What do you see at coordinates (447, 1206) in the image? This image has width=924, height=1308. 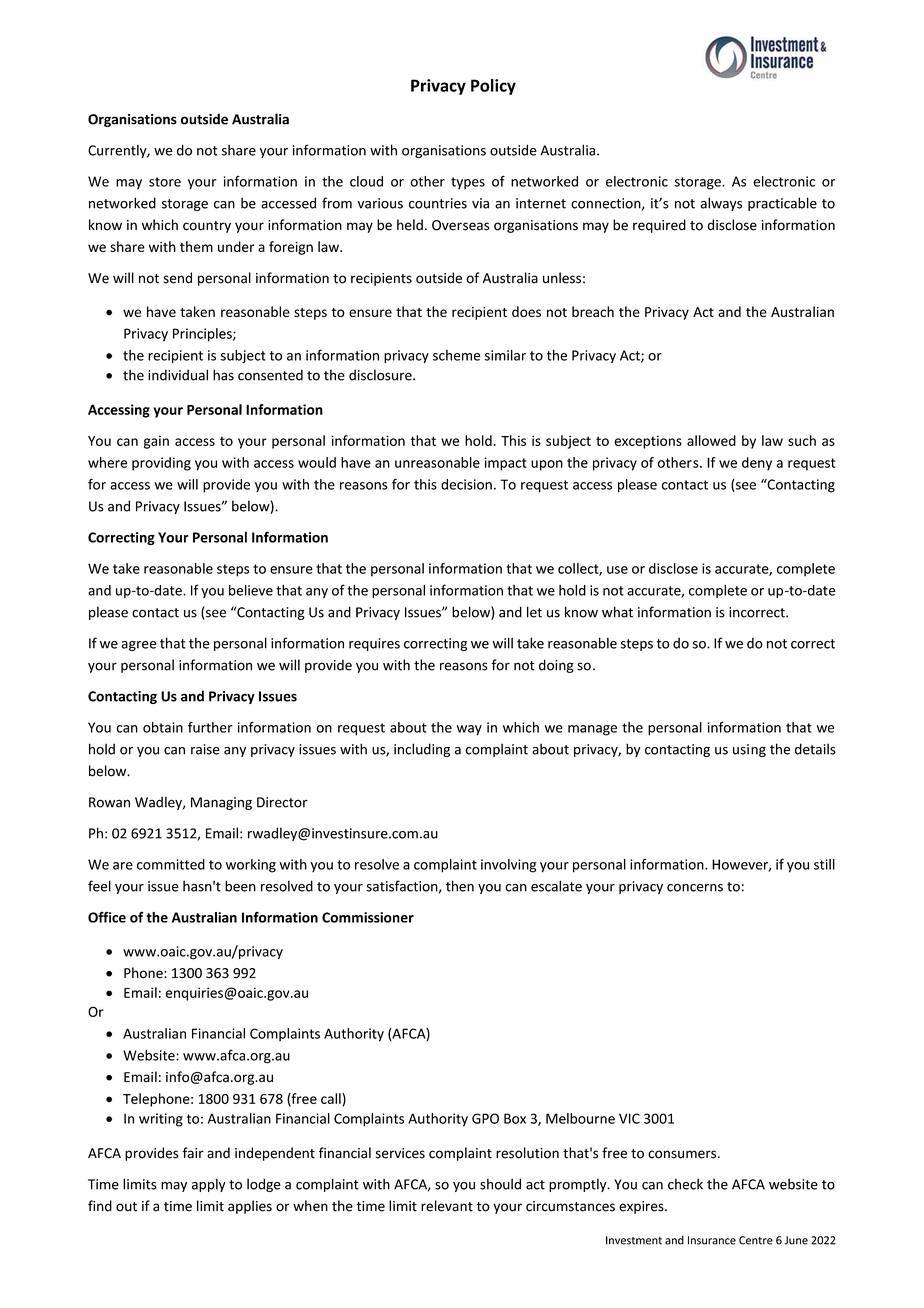 I see `relevant` at bounding box center [447, 1206].
